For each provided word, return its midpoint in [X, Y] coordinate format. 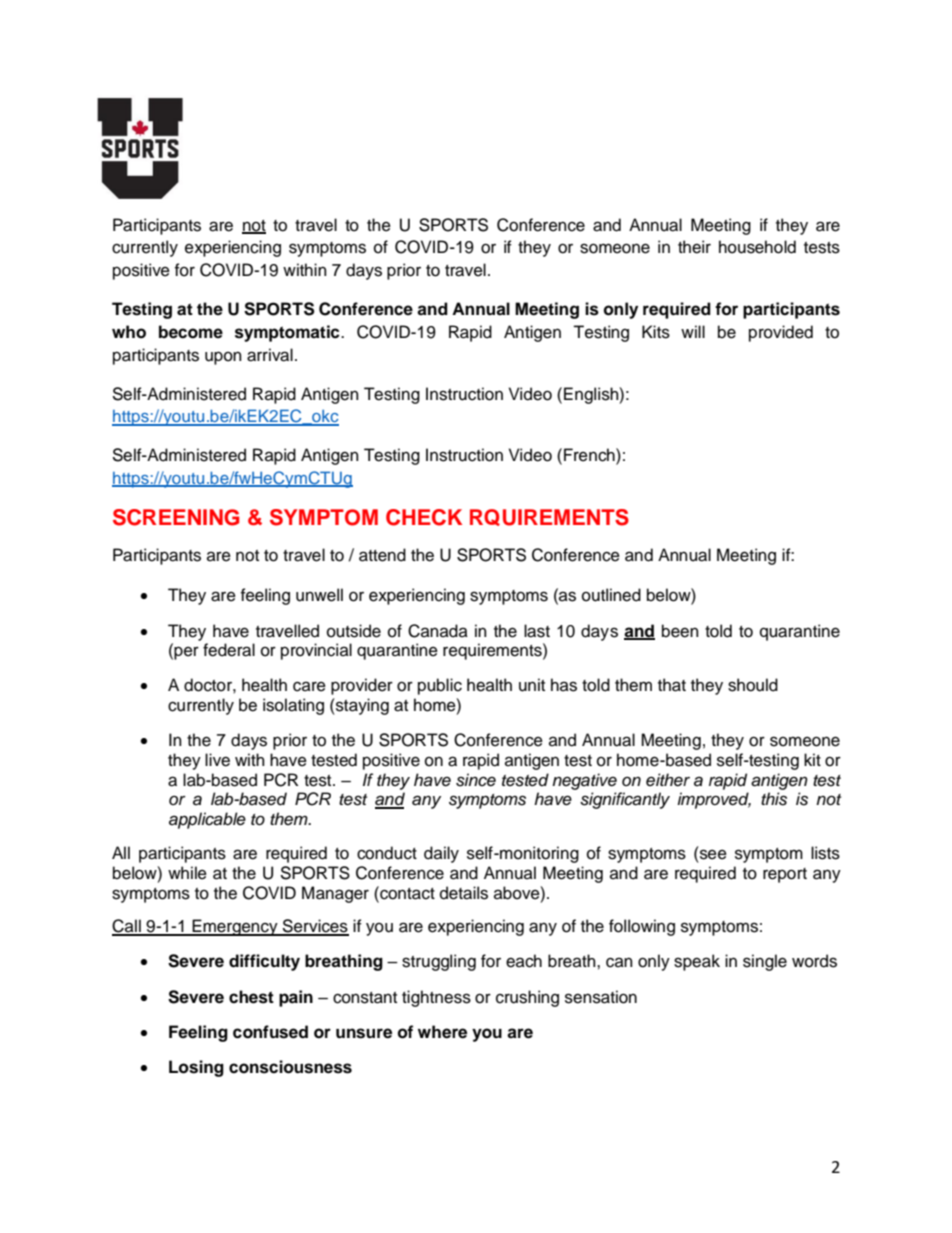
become [191, 332]
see [713, 854]
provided [781, 333]
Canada [438, 631]
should [753, 685]
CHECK [424, 517]
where [442, 1032]
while [187, 873]
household [757, 247]
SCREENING [176, 517]
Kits [656, 332]
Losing [196, 1068]
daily [441, 854]
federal [229, 650]
